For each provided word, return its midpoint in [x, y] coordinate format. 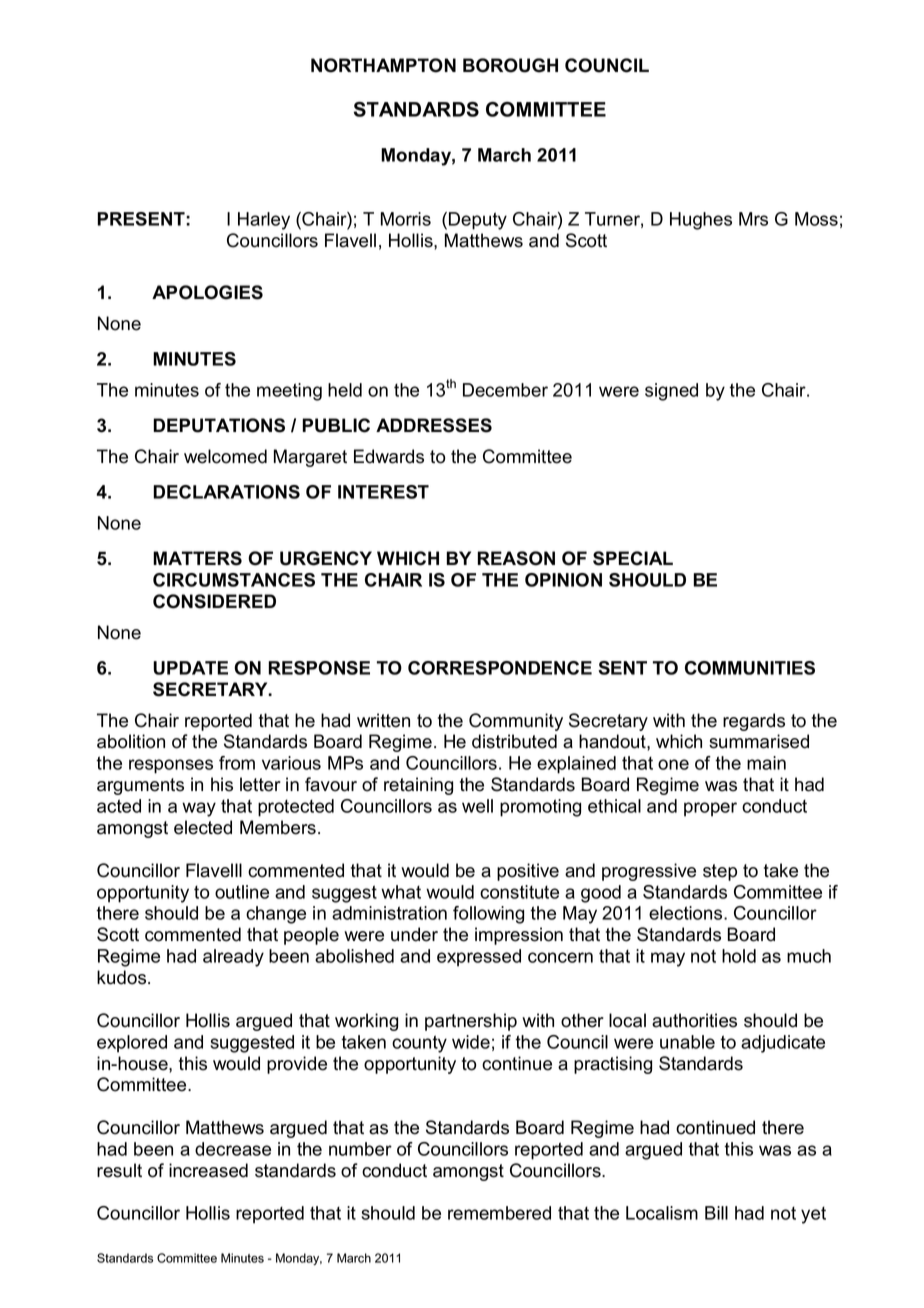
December [505, 390]
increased [208, 1170]
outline [242, 892]
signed [671, 392]
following [488, 915]
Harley [264, 221]
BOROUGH [510, 65]
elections [687, 913]
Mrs [753, 219]
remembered [499, 1213]
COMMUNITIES [750, 668]
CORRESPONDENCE [500, 668]
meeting [289, 392]
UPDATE [190, 668]
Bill [716, 1213]
